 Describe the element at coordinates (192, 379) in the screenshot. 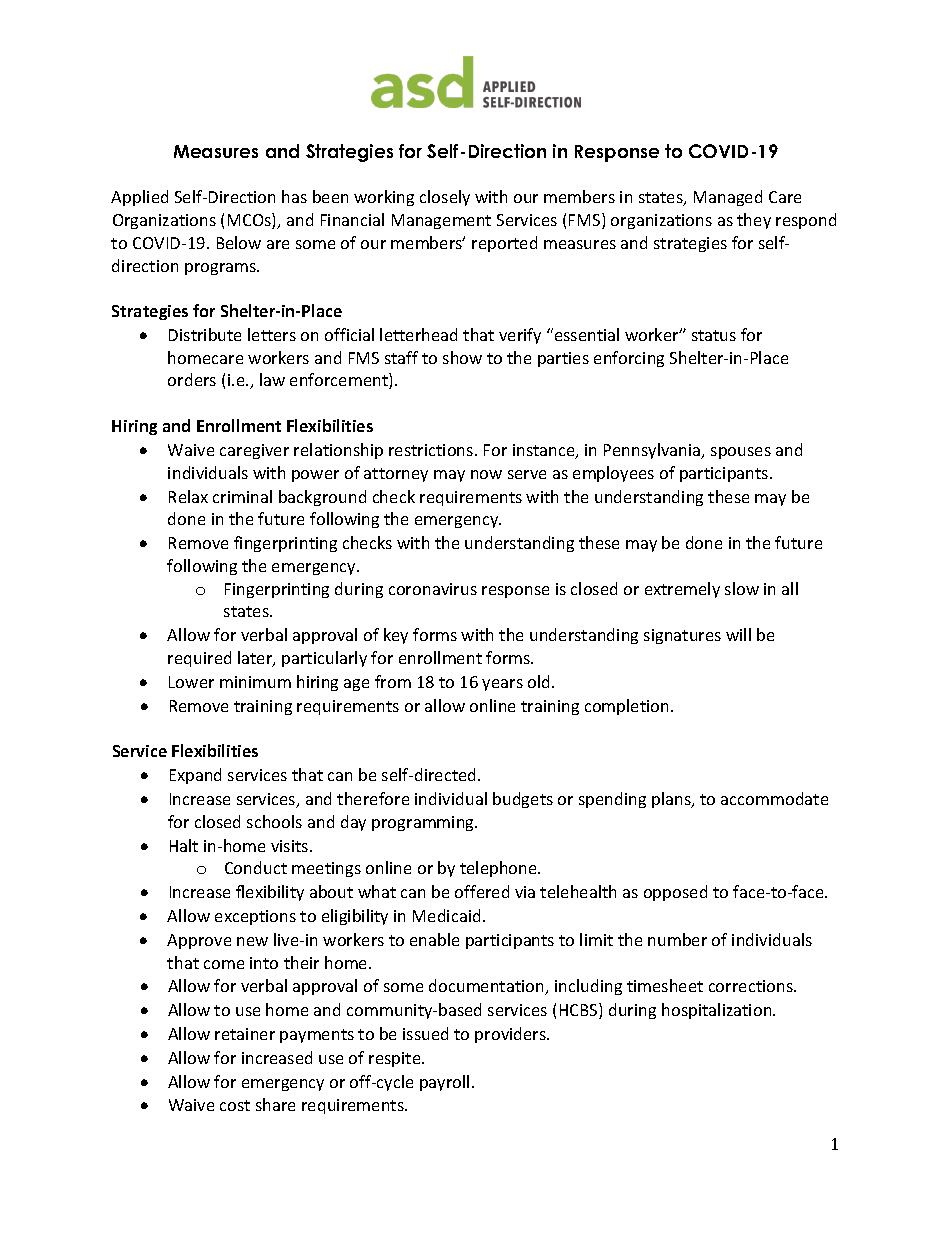

I see `orders` at that location.
